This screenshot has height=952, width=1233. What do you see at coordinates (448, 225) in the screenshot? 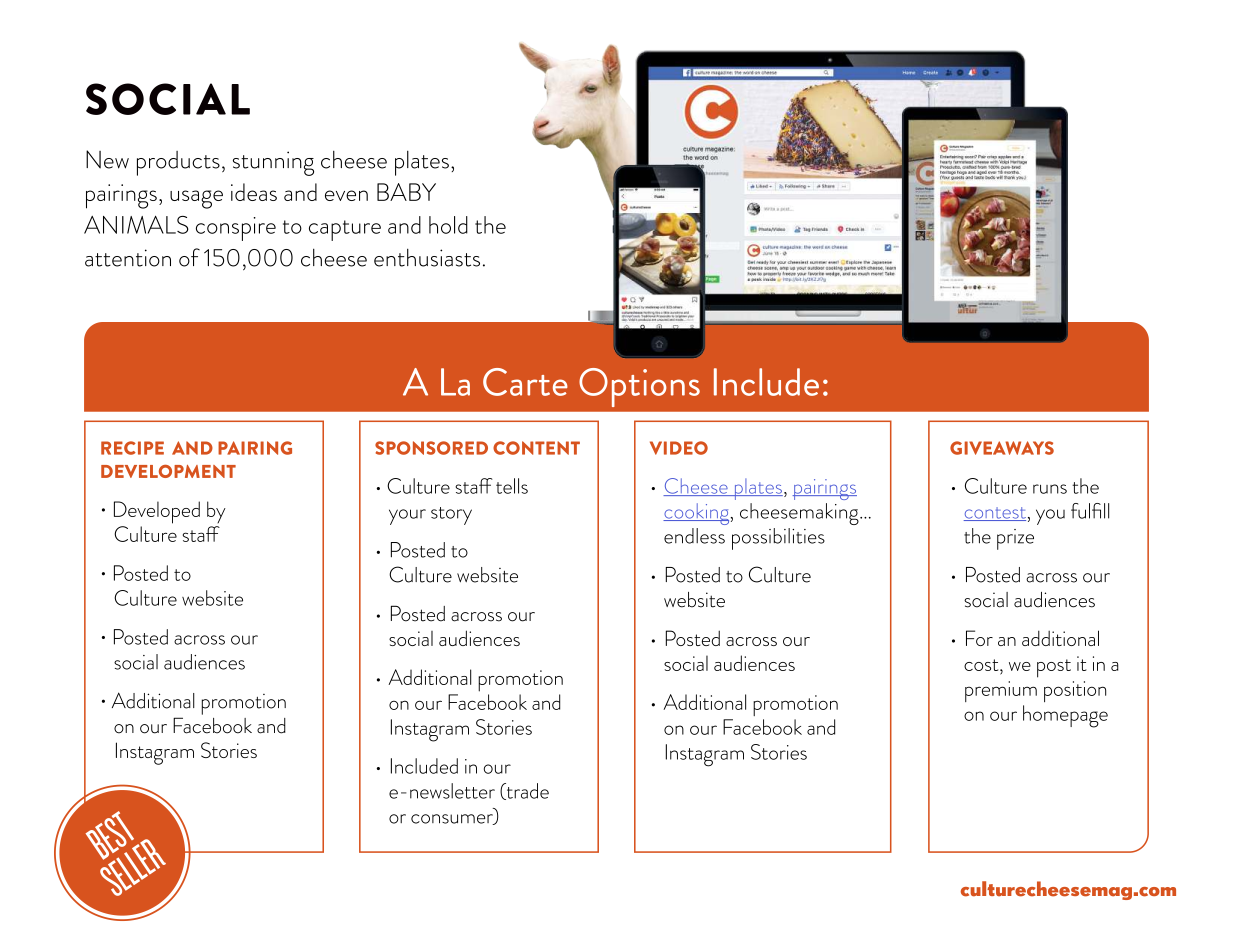
I see `hold` at bounding box center [448, 225].
